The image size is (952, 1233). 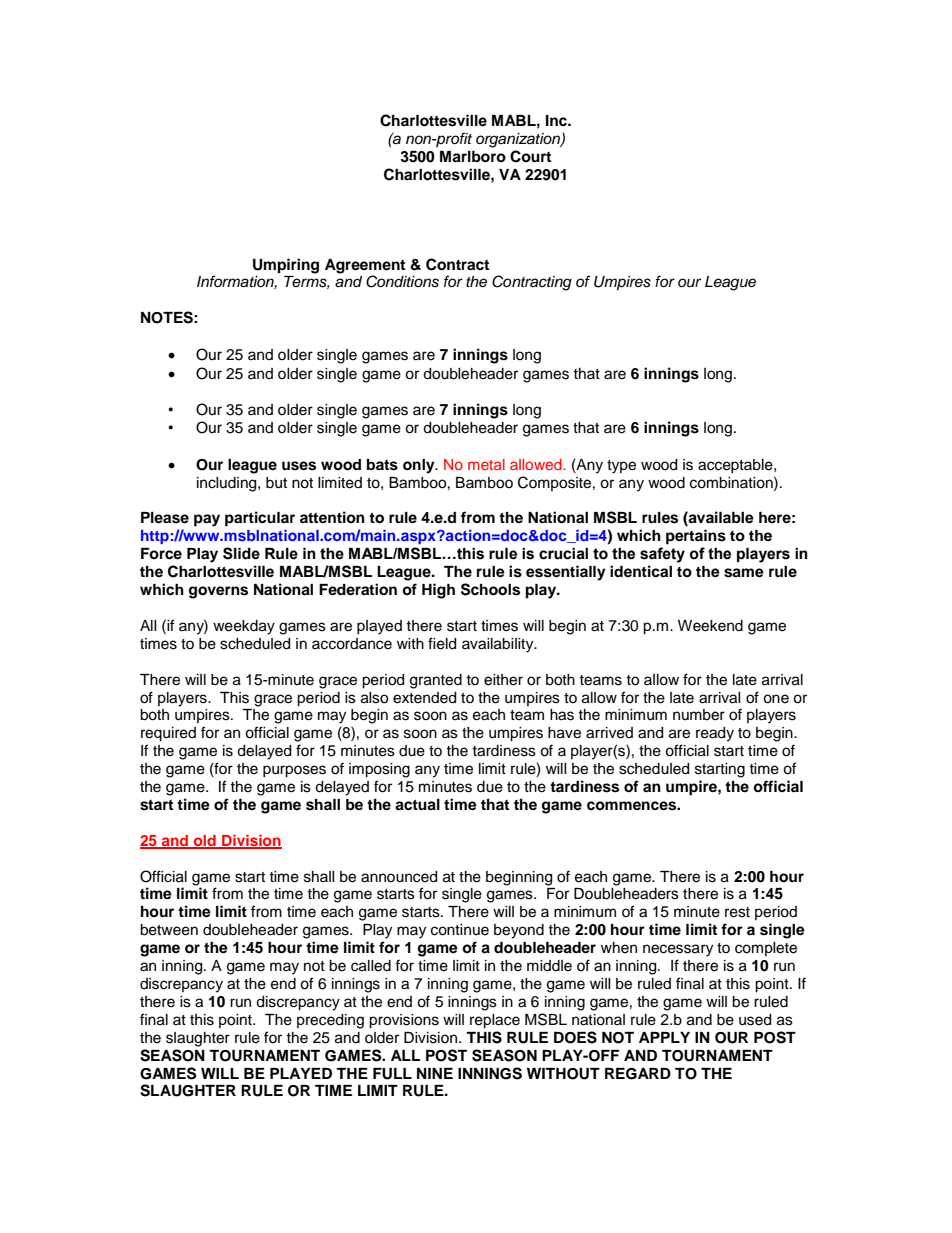 What do you see at coordinates (294, 771) in the document?
I see `purposes` at bounding box center [294, 771].
